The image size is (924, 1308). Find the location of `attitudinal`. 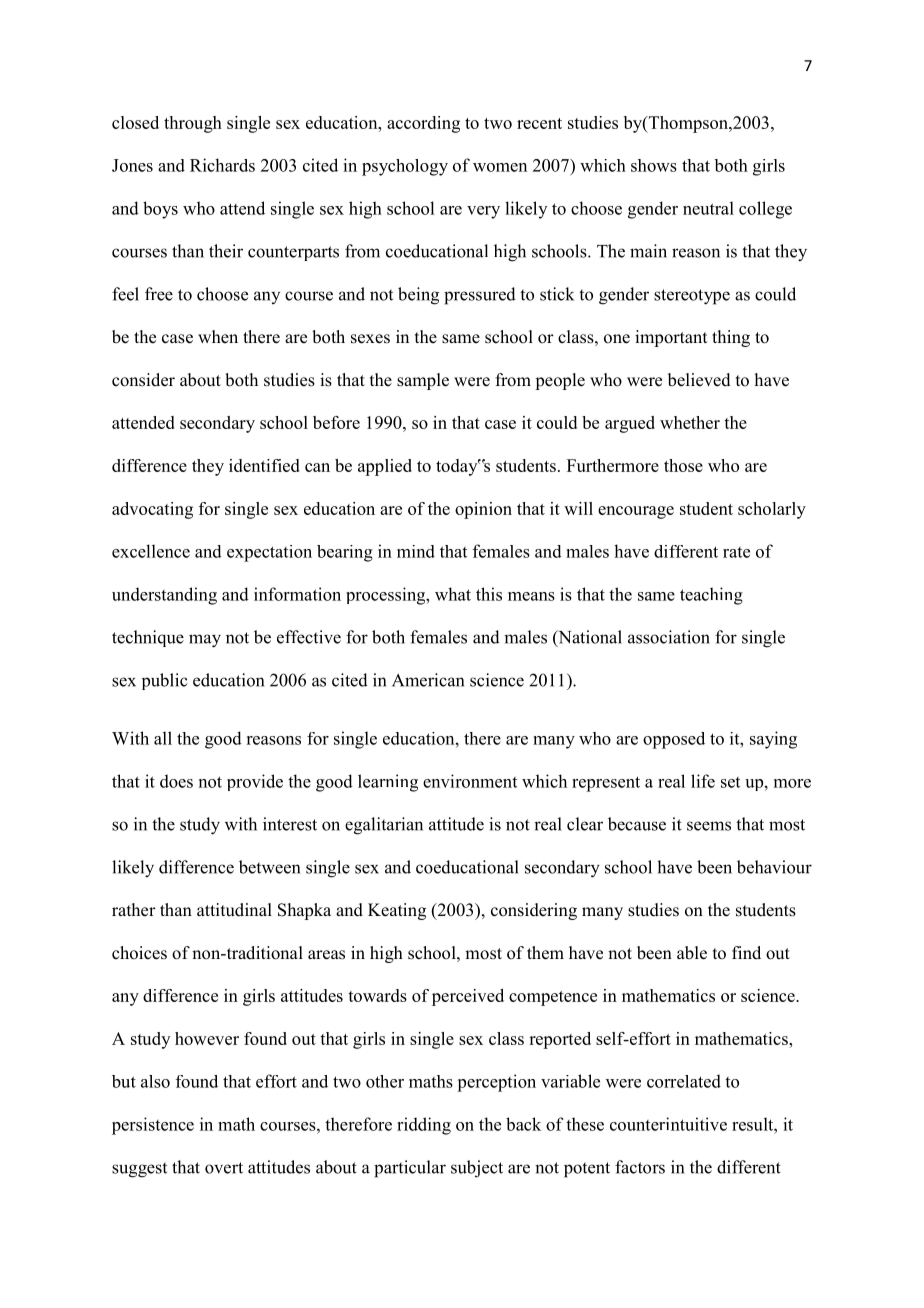

attitudinal is located at coordinates (234, 910).
